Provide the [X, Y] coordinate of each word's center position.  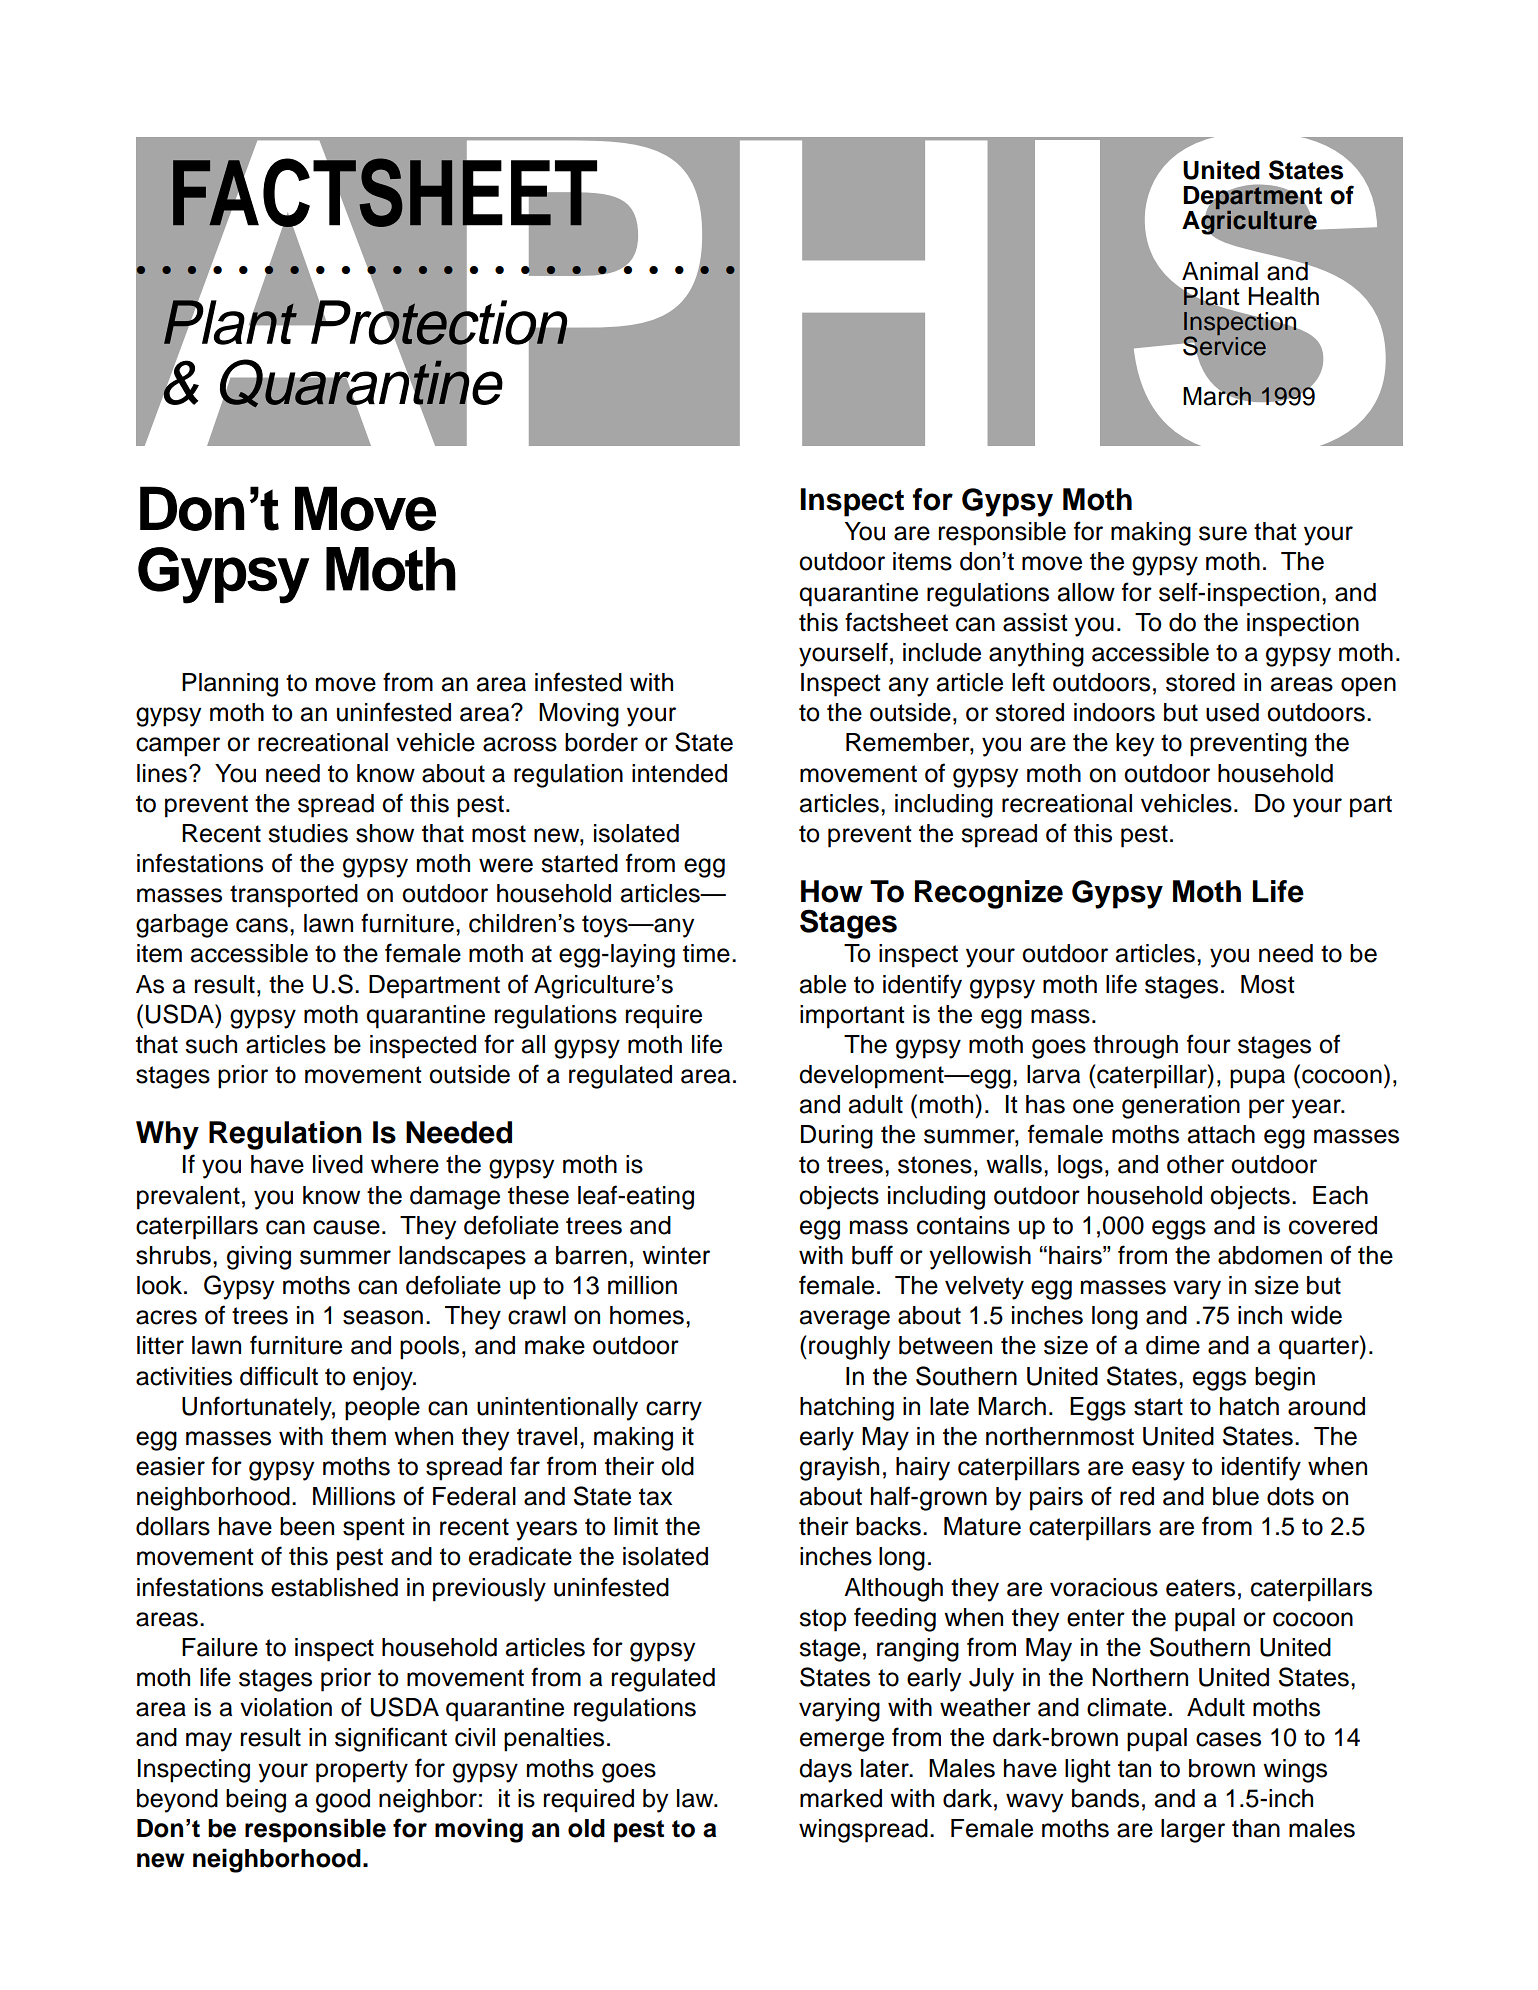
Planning [230, 685]
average [845, 1320]
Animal [1220, 271]
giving [259, 1258]
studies [308, 833]
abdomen [1270, 1255]
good [343, 1801]
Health [1284, 296]
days [825, 1771]
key [1135, 745]
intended [679, 773]
